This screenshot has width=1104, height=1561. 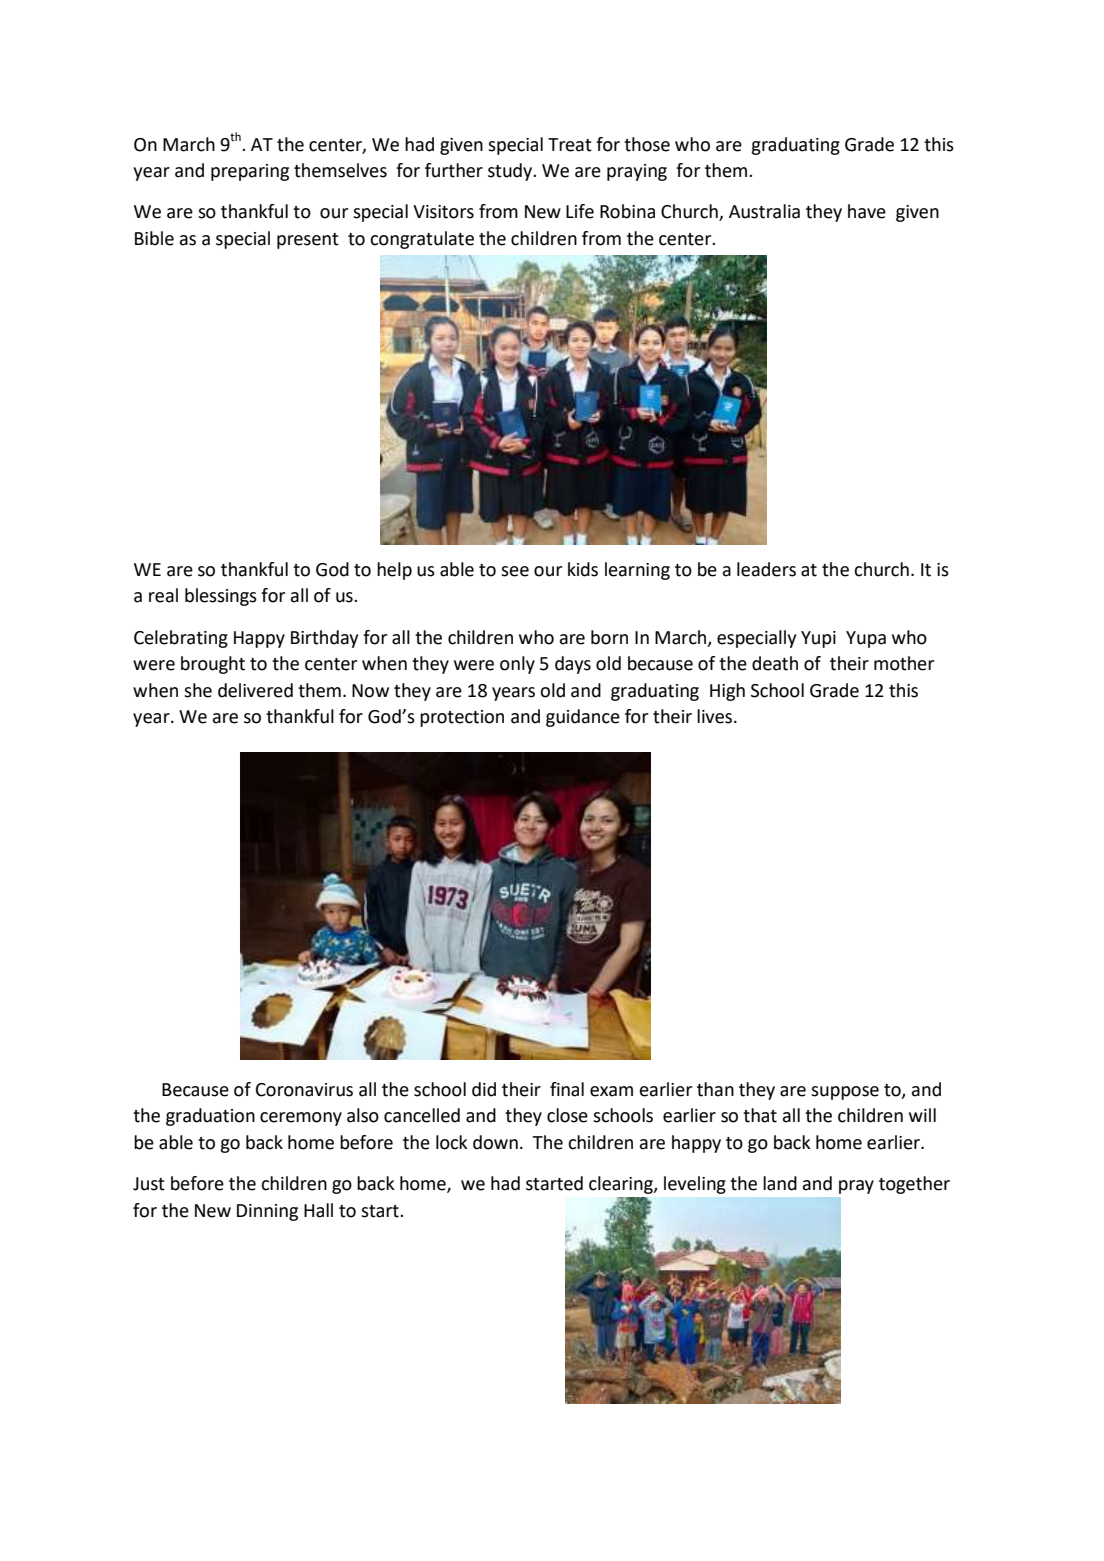 I want to click on blessings, so click(x=221, y=597).
